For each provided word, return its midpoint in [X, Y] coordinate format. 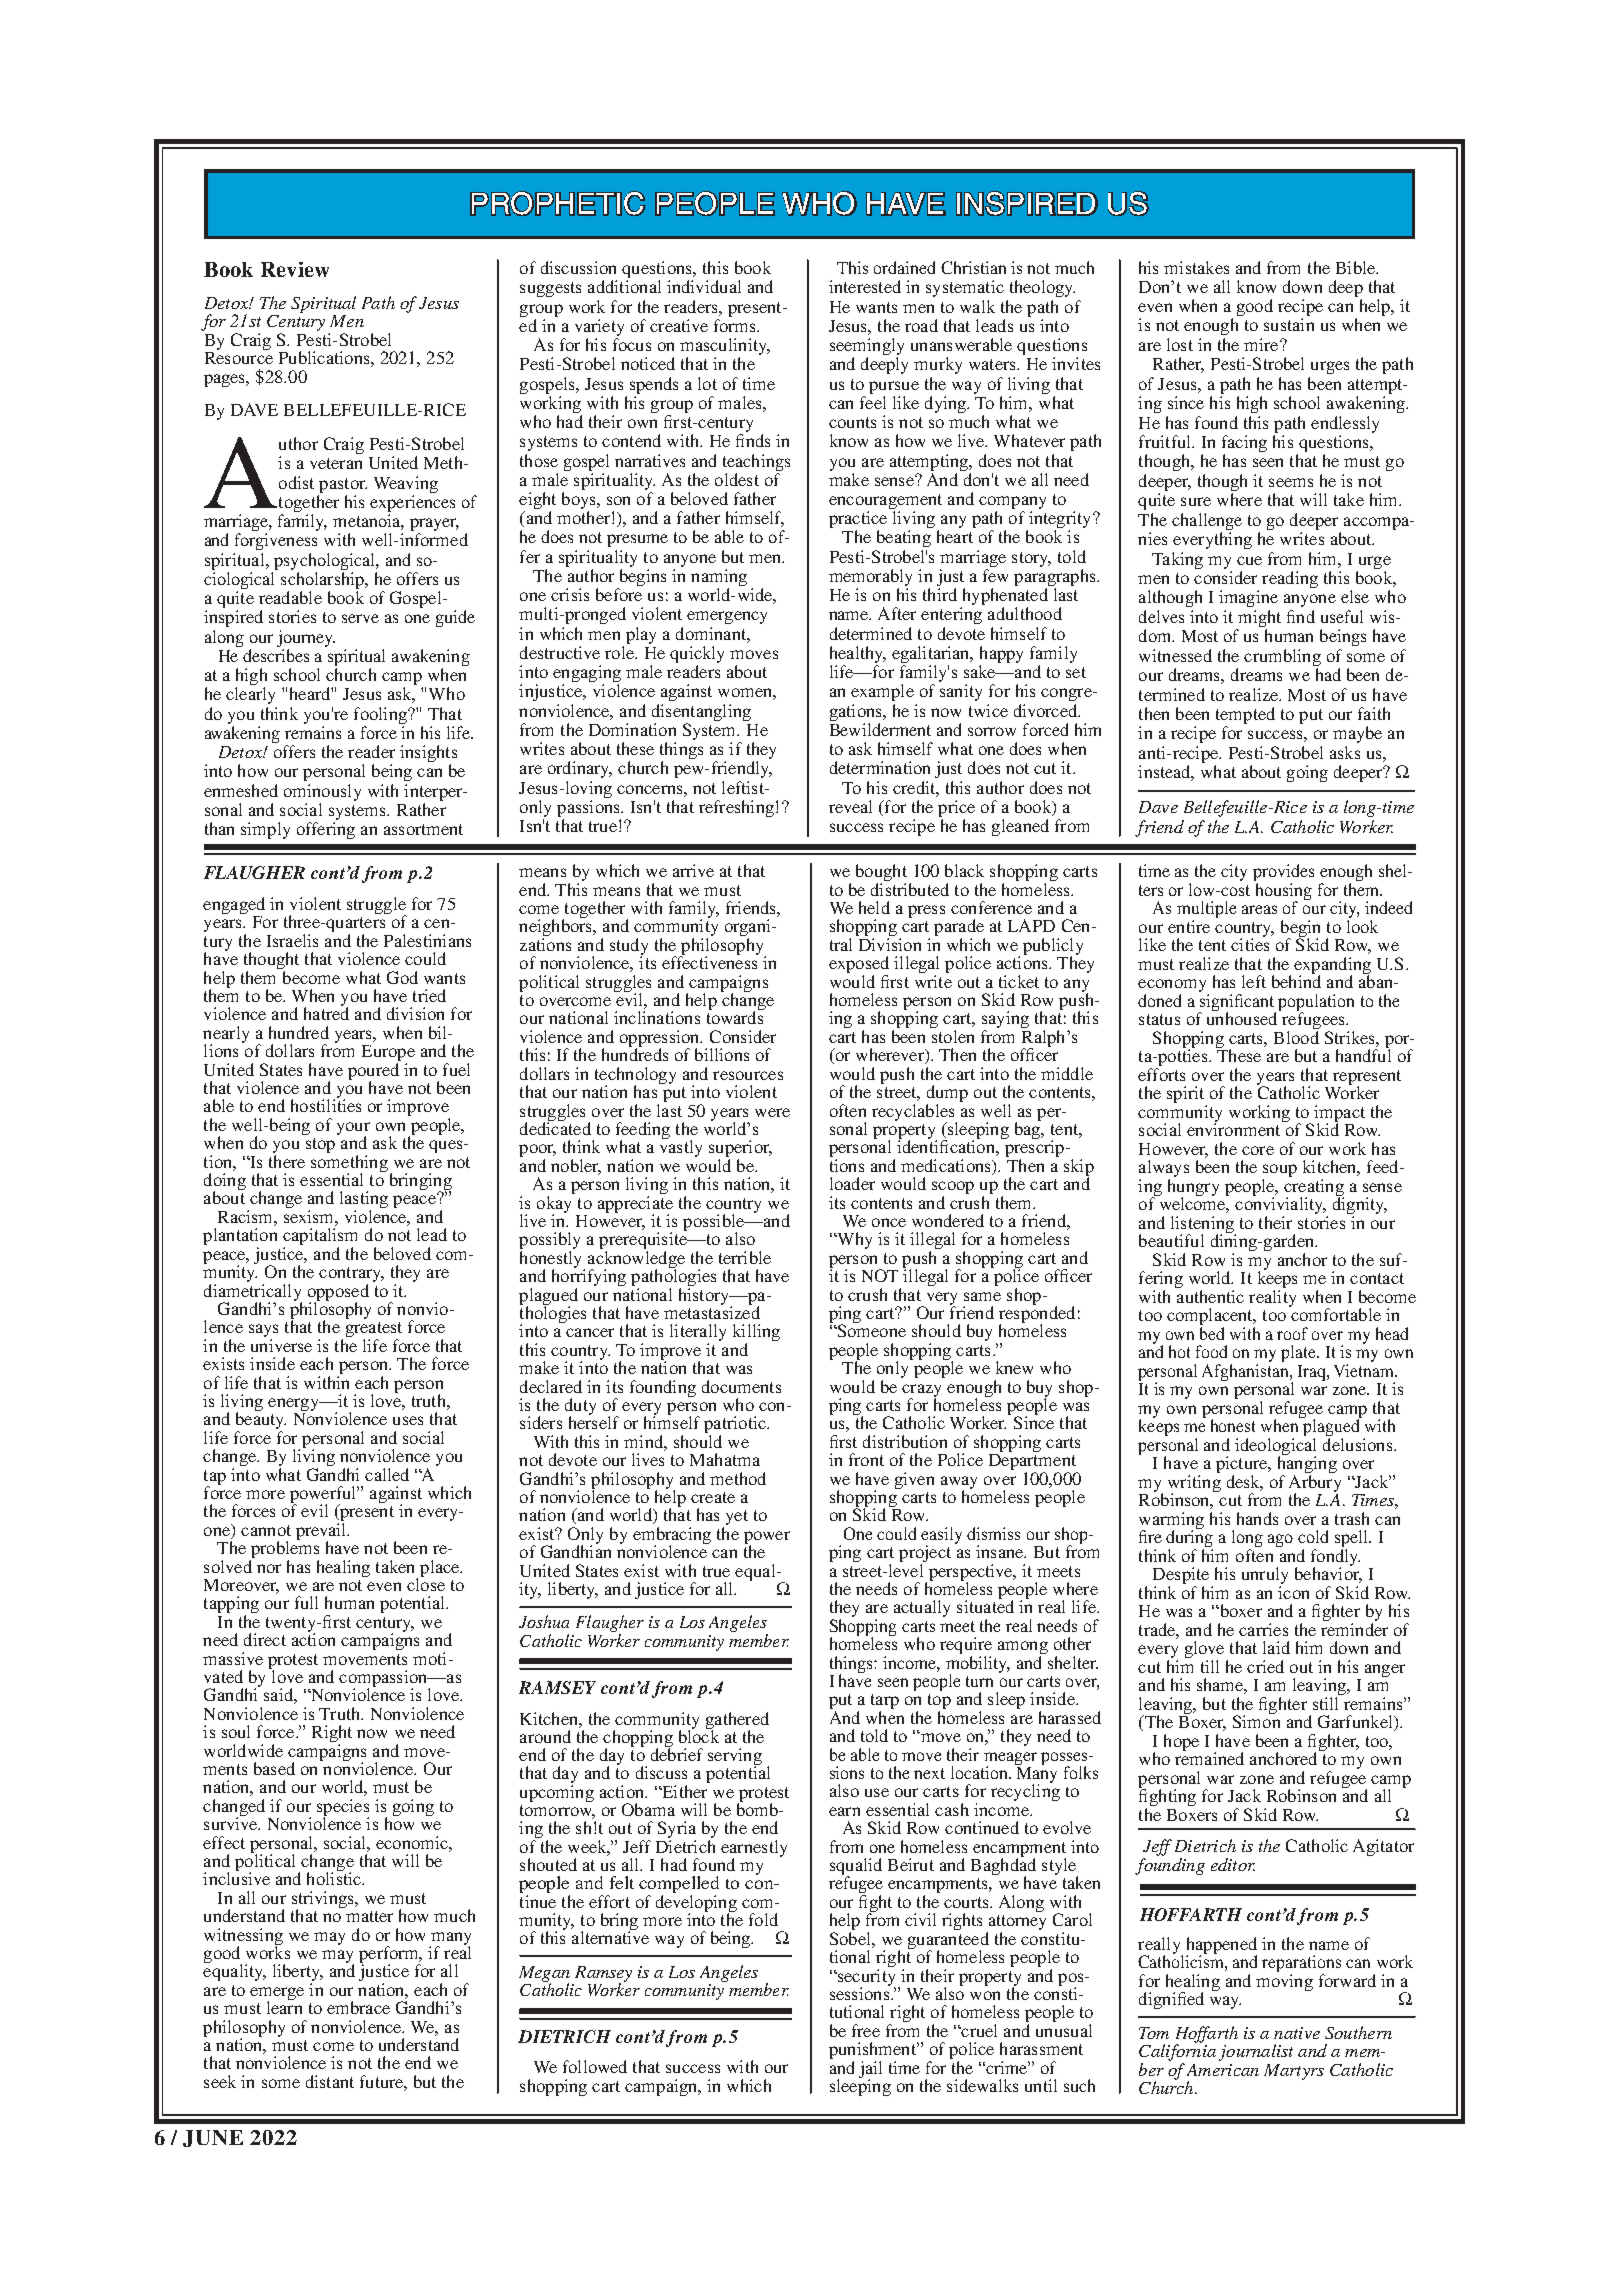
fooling [381, 715]
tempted [1245, 717]
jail [870, 2070]
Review [295, 269]
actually [922, 1608]
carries [1263, 1629]
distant [330, 2081]
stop [320, 1145]
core [1258, 1150]
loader [852, 1183]
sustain [1289, 324]
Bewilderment [880, 729]
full [306, 1602]
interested [865, 286]
